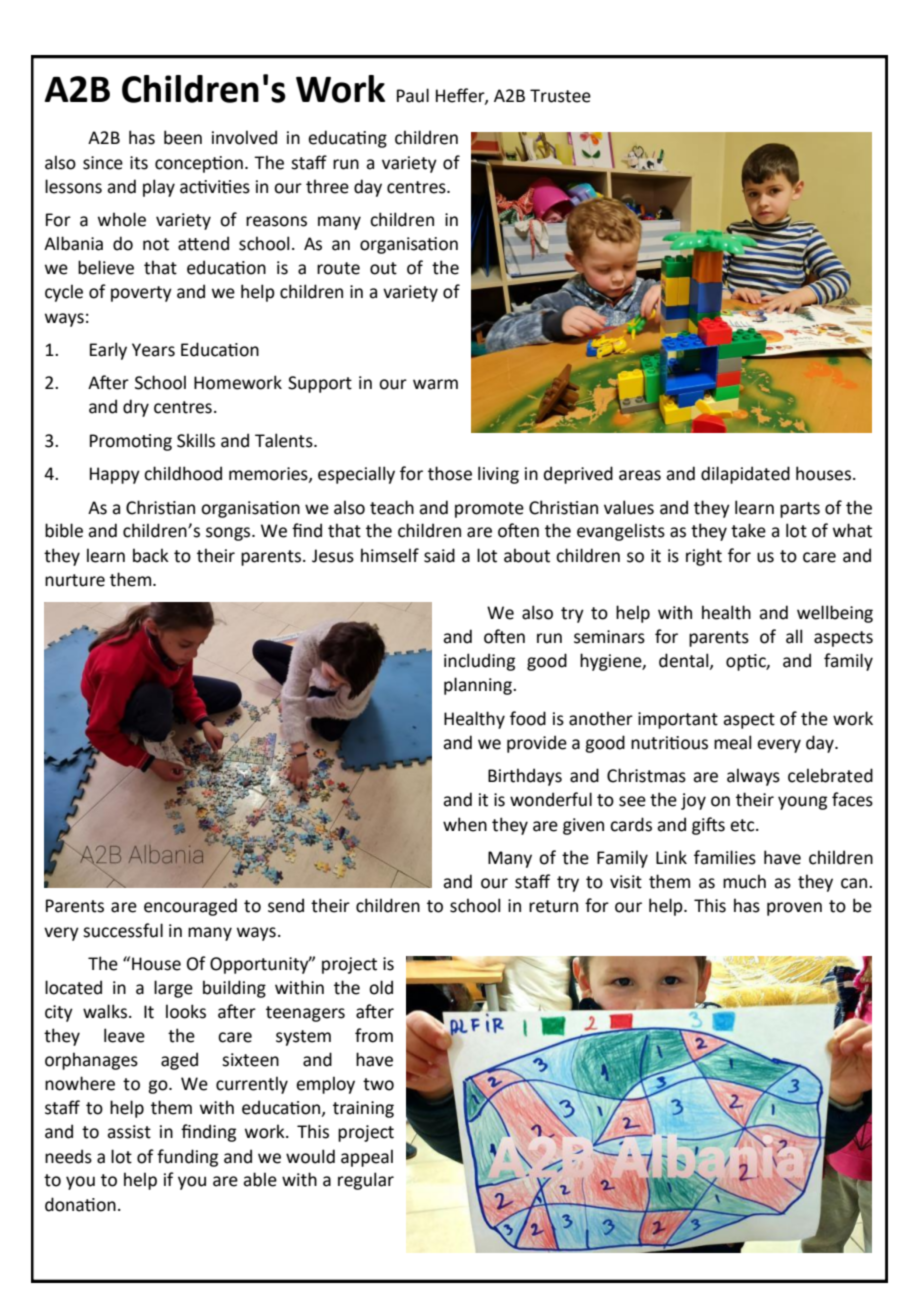  What do you see at coordinates (745, 475) in the image?
I see `dilapidated` at bounding box center [745, 475].
